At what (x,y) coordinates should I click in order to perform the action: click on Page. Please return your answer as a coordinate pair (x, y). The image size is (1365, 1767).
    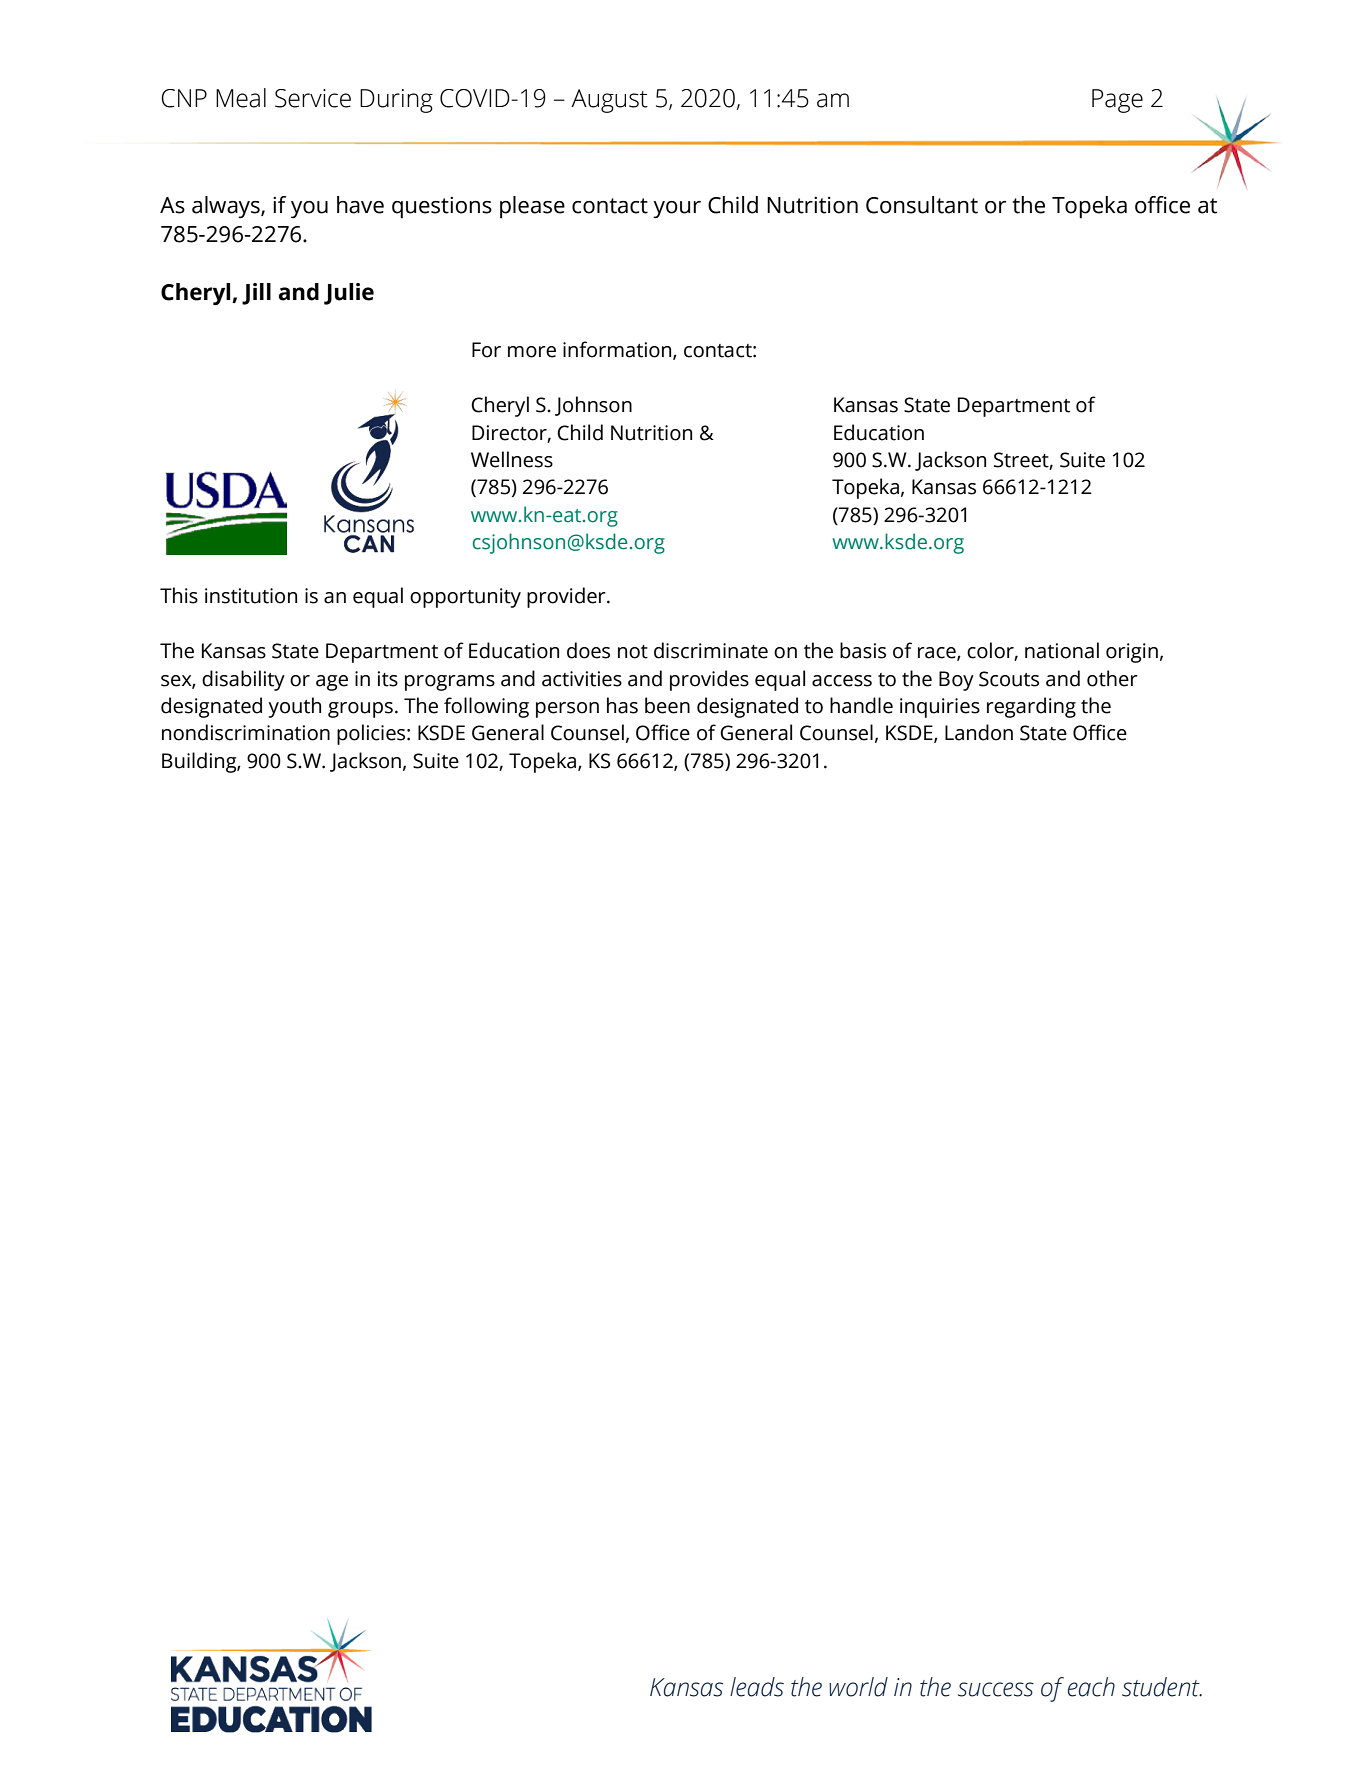
    Looking at the image, I should click on (1117, 101).
